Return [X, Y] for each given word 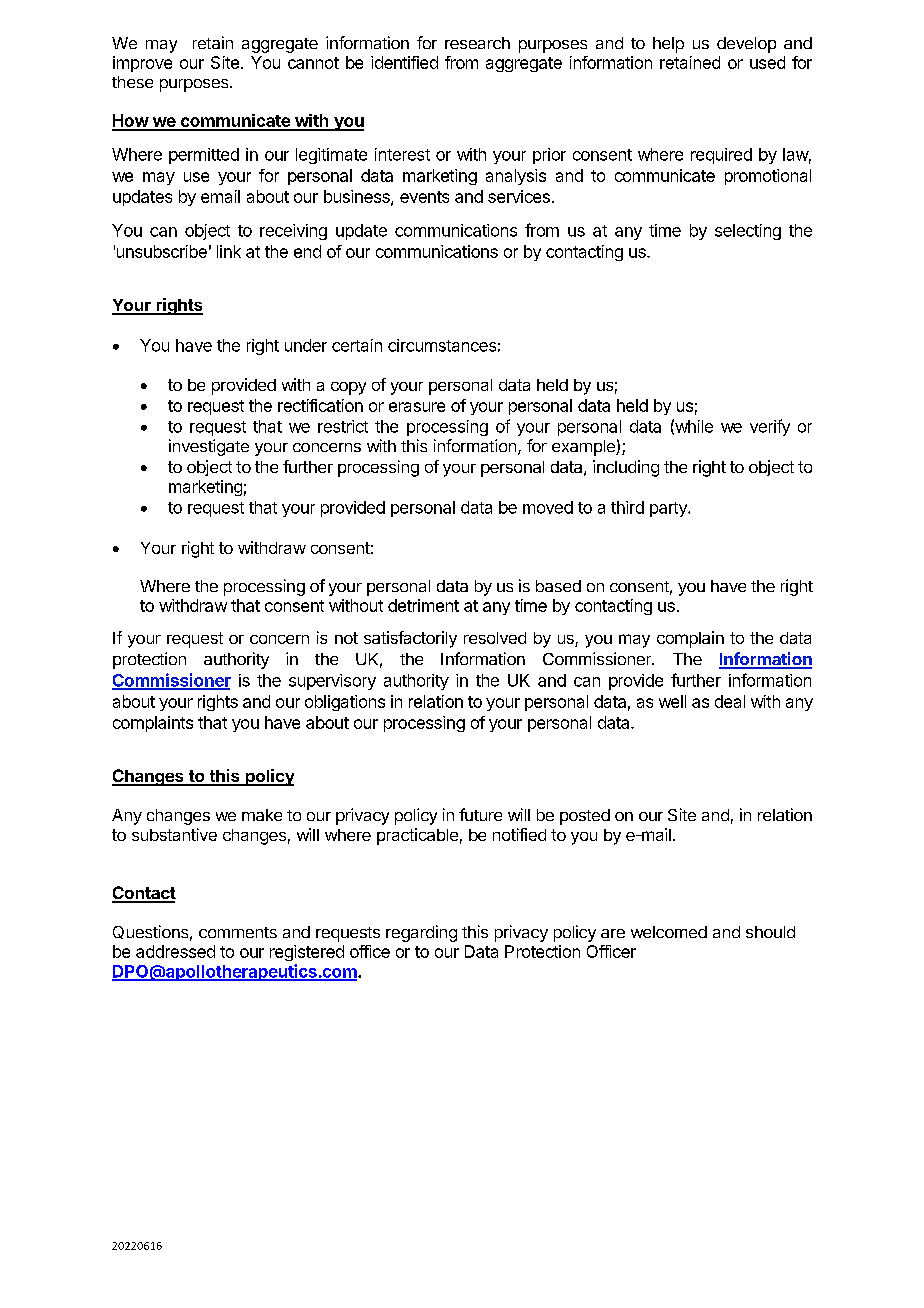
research [477, 43]
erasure [417, 407]
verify [770, 427]
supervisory [332, 682]
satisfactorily [410, 639]
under [306, 345]
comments [238, 932]
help [668, 45]
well [672, 701]
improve [142, 64]
